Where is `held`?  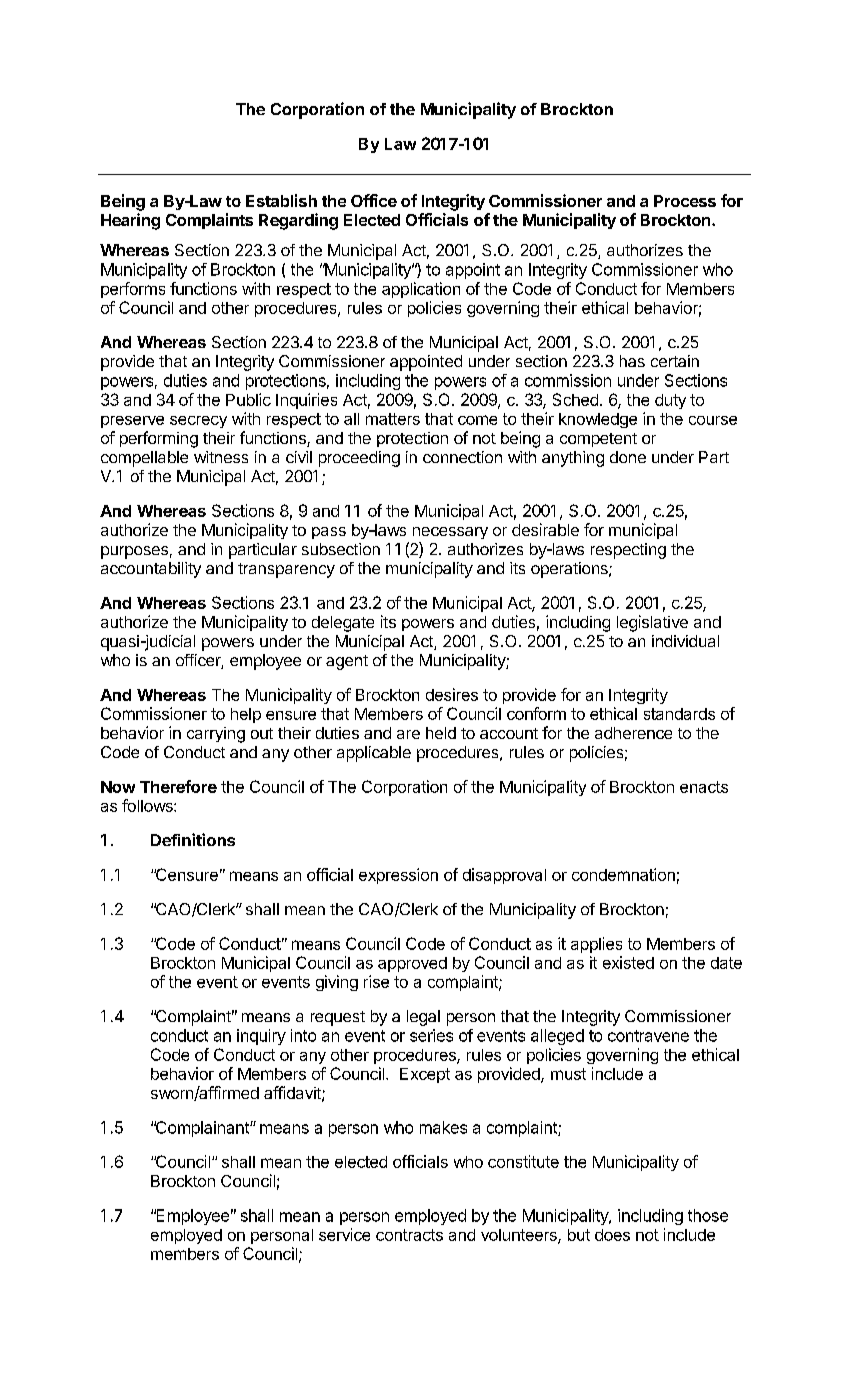 held is located at coordinates (441, 733).
